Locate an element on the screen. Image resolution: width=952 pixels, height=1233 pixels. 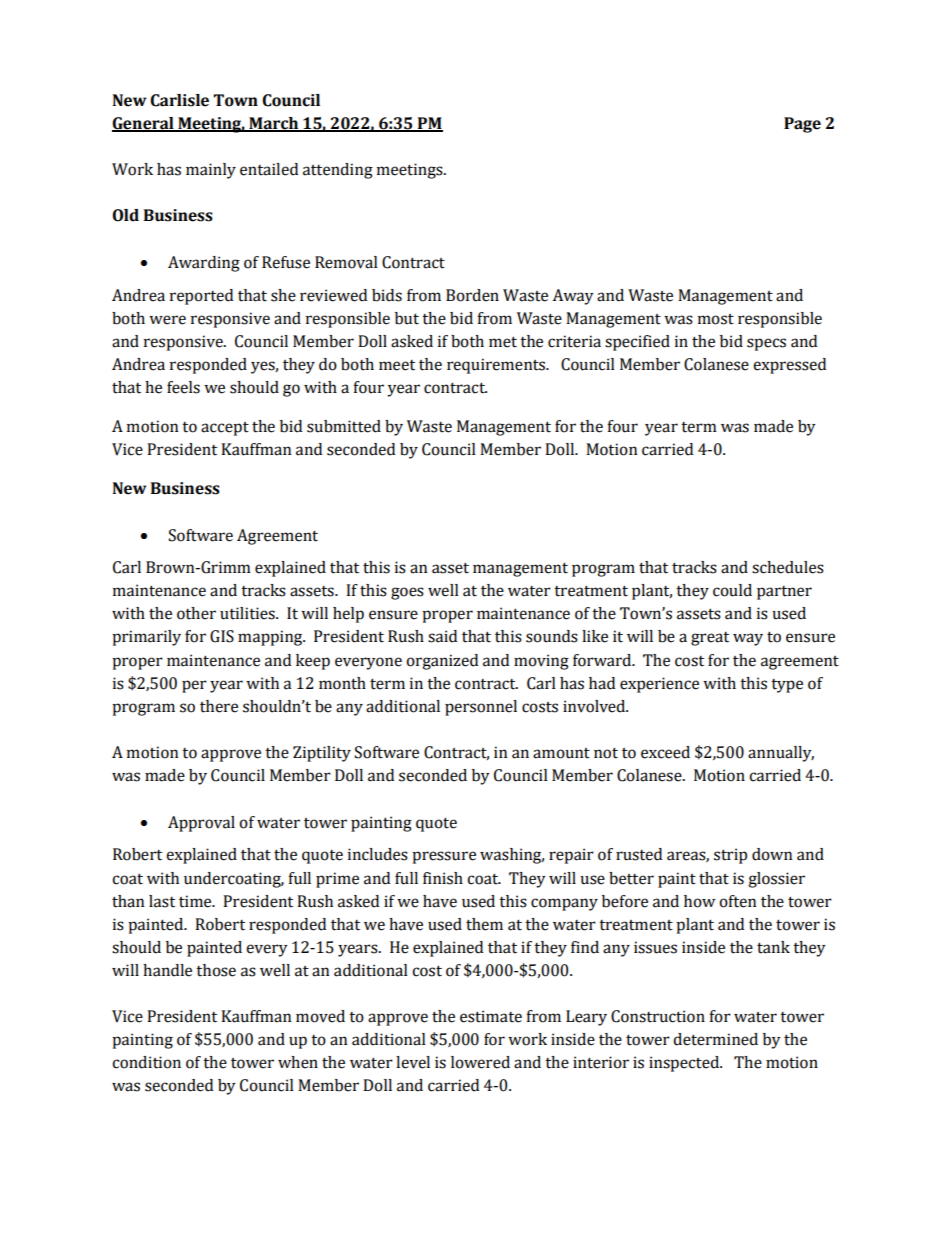
other is located at coordinates (196, 613).
